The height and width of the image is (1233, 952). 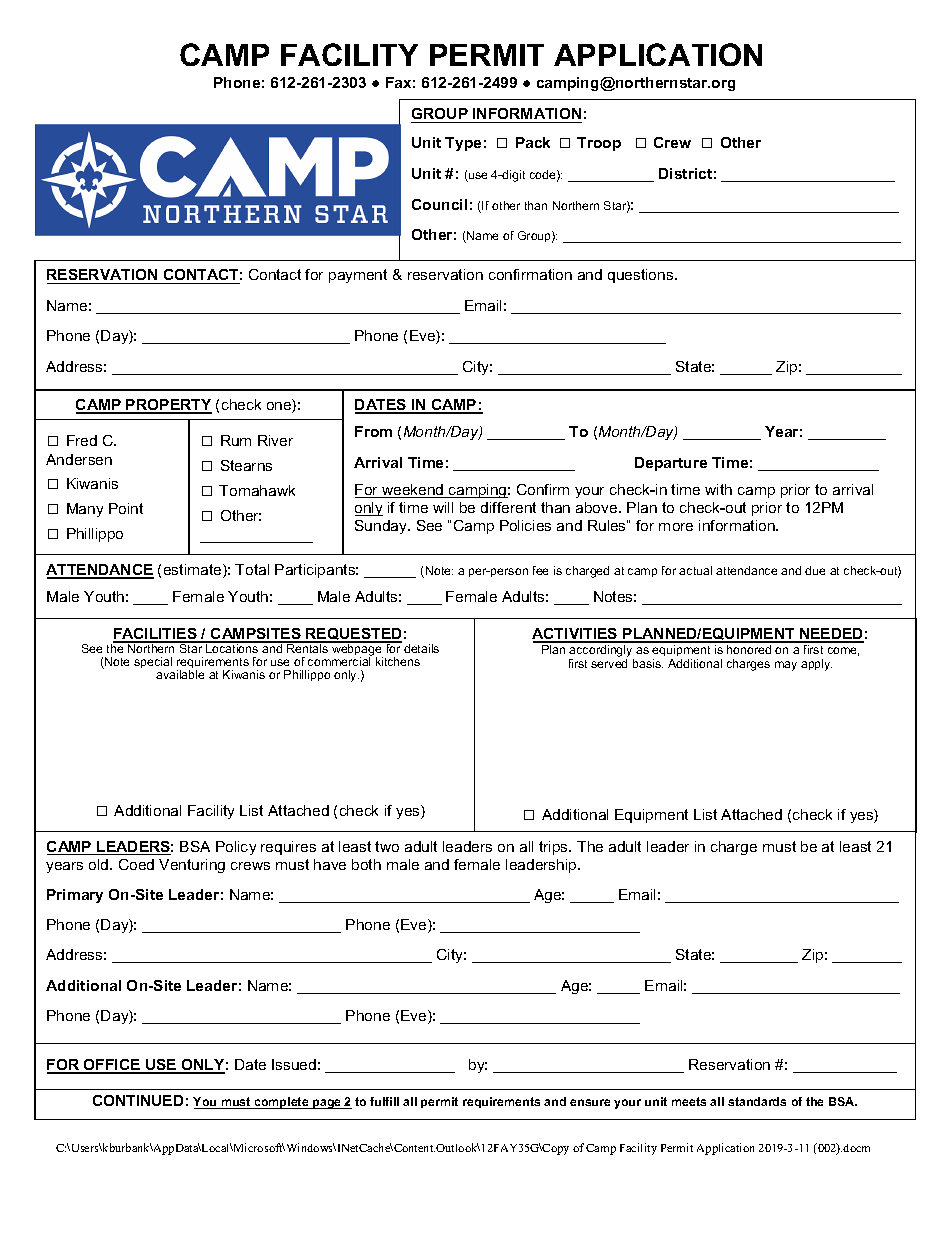 I want to click on Type, so click(x=463, y=144).
